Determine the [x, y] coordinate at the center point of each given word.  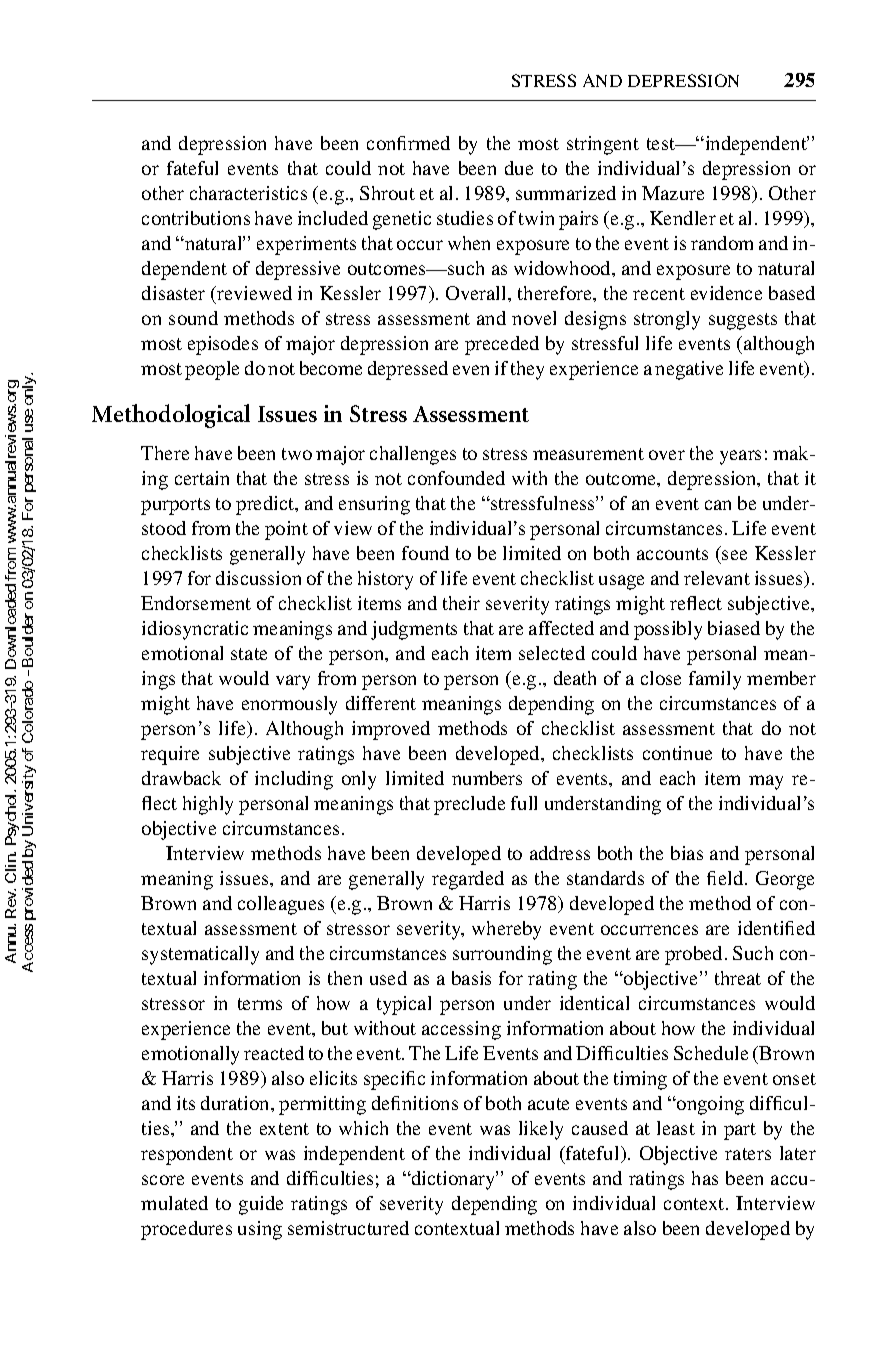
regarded [468, 880]
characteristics [248, 193]
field [726, 878]
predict [266, 505]
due [519, 168]
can [718, 505]
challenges [413, 455]
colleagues [281, 905]
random [722, 243]
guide [261, 1205]
